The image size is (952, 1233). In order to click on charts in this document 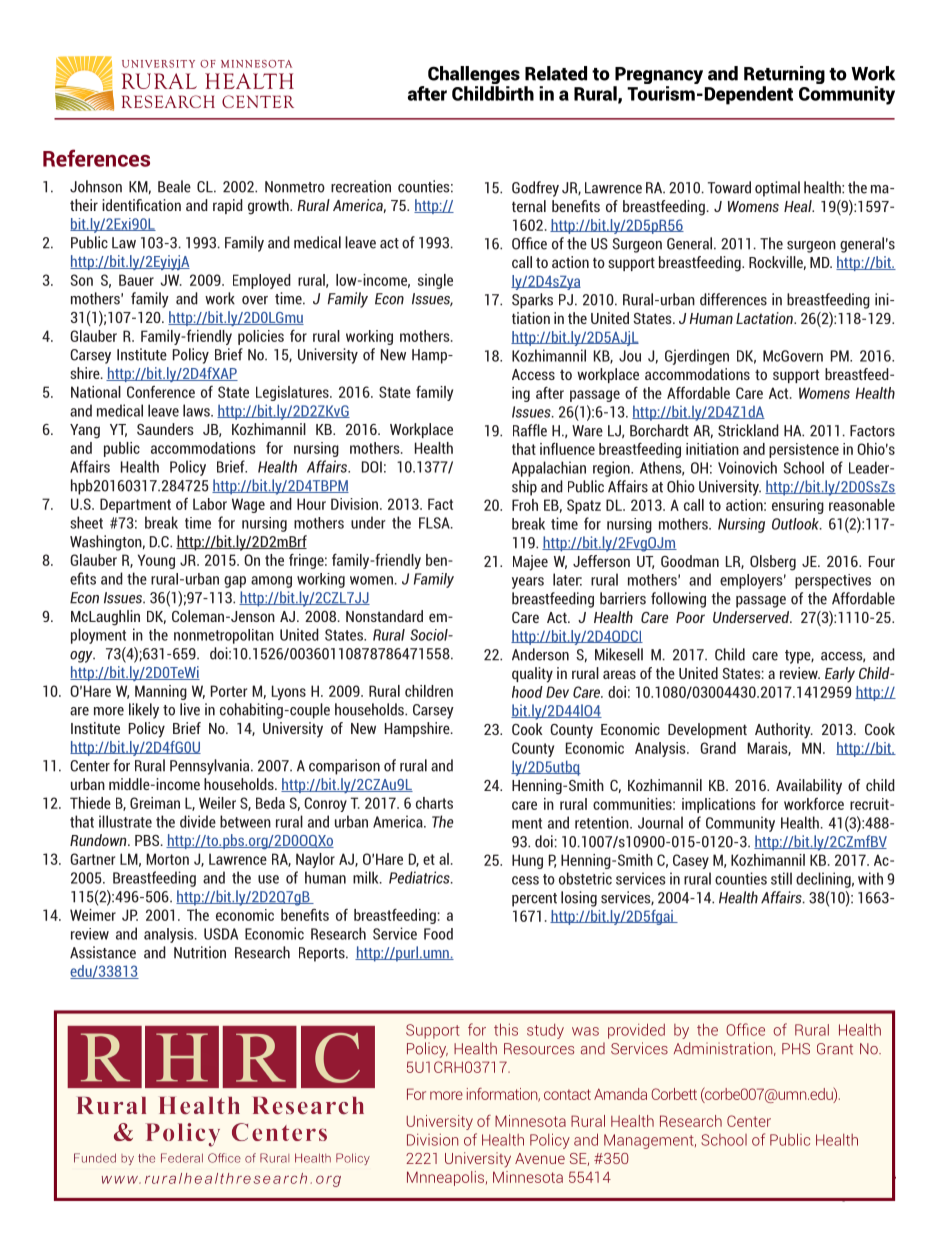, I will do `click(434, 803)`.
